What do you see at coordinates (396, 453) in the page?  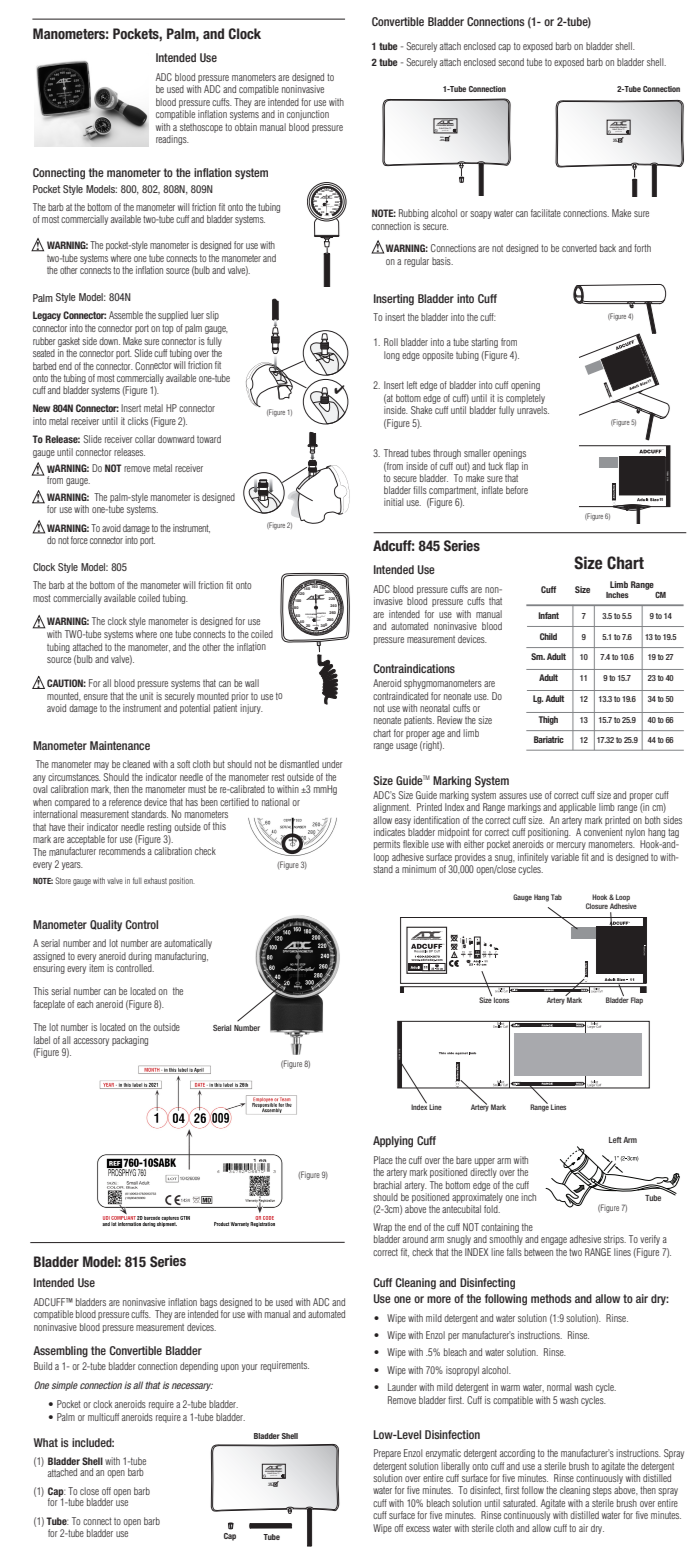 I see `Thread` at bounding box center [396, 453].
